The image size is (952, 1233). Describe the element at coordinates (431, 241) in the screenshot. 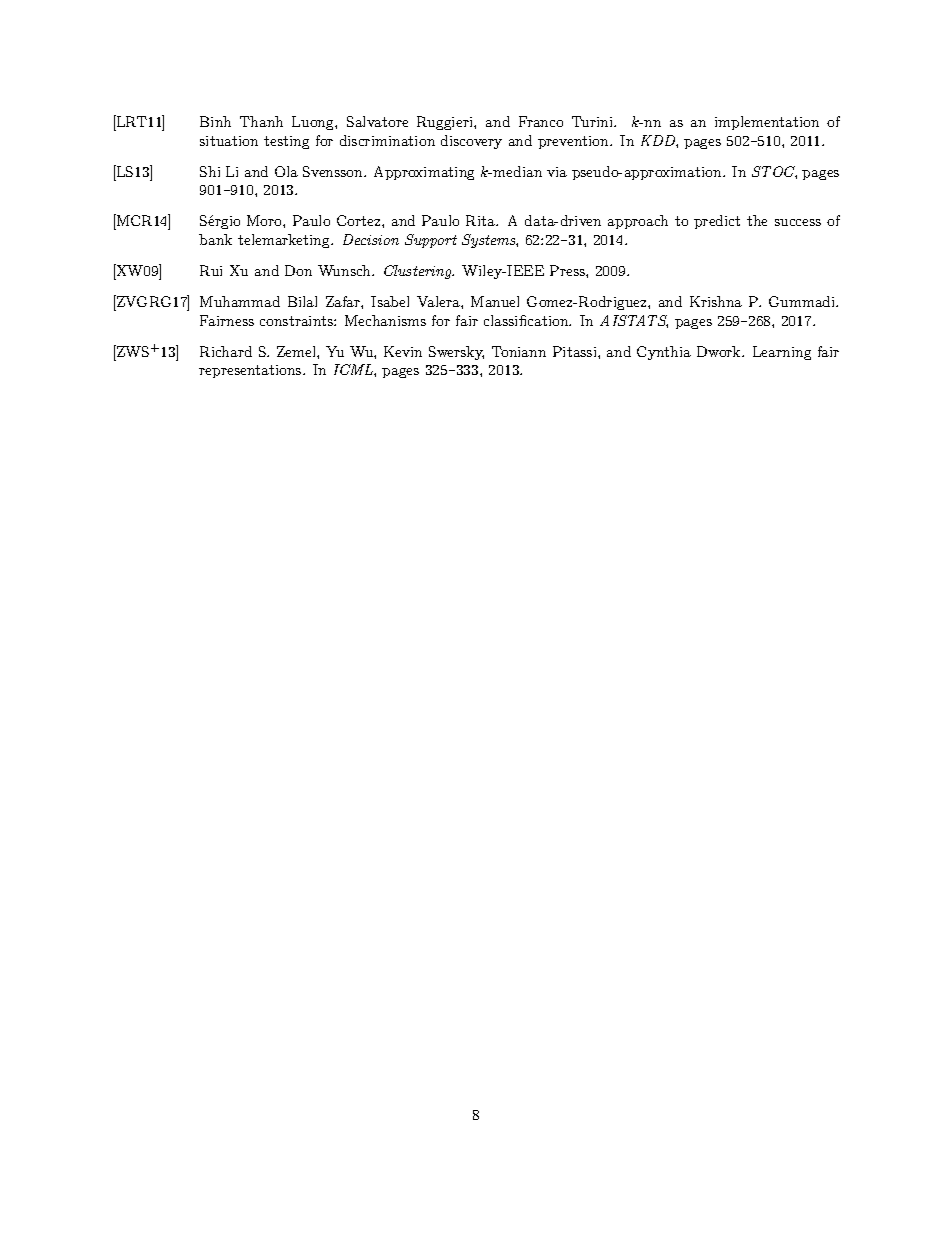

I see `Support` at that location.
